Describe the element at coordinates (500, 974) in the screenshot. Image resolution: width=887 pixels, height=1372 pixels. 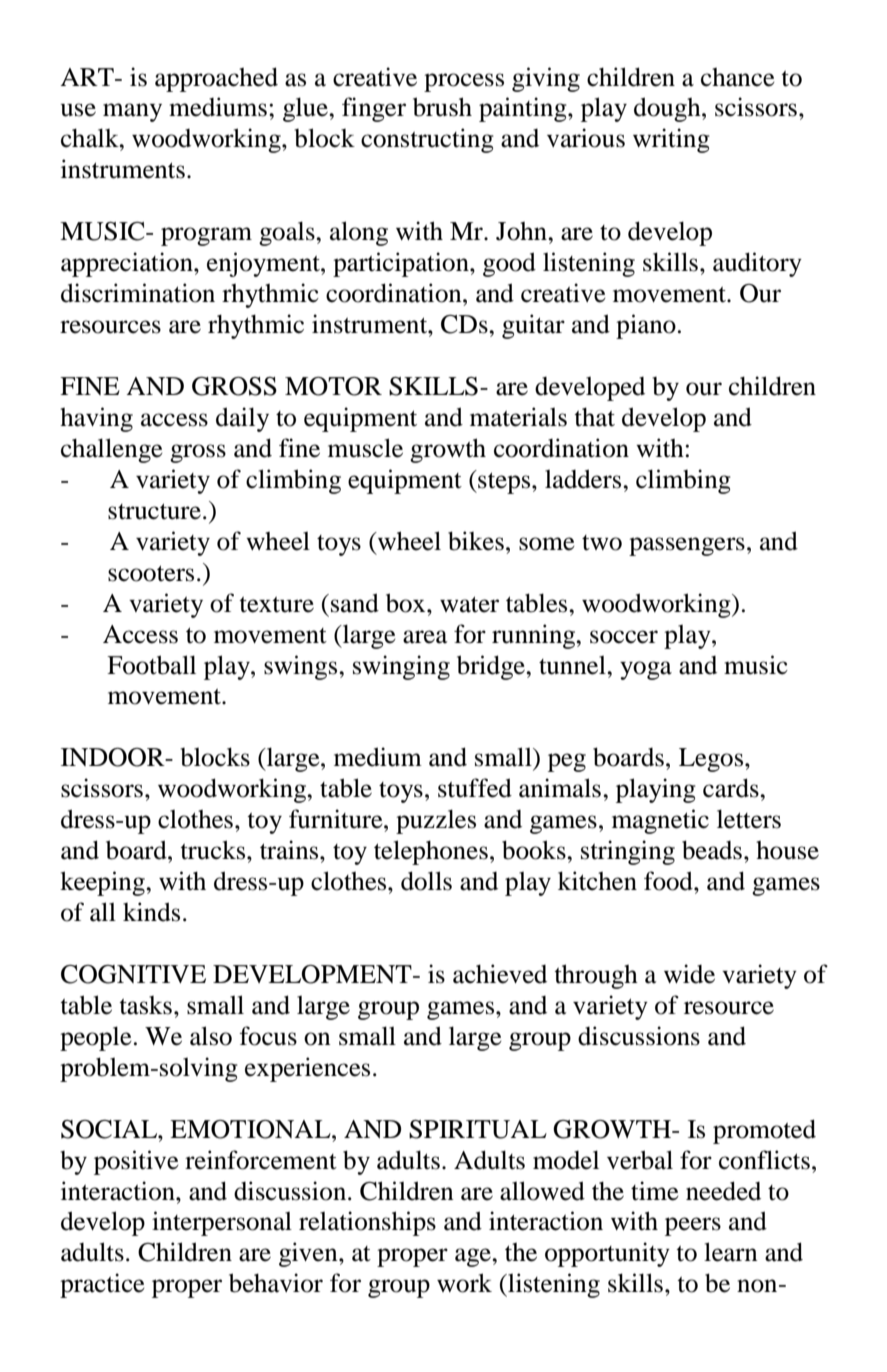
I see `achieved` at that location.
